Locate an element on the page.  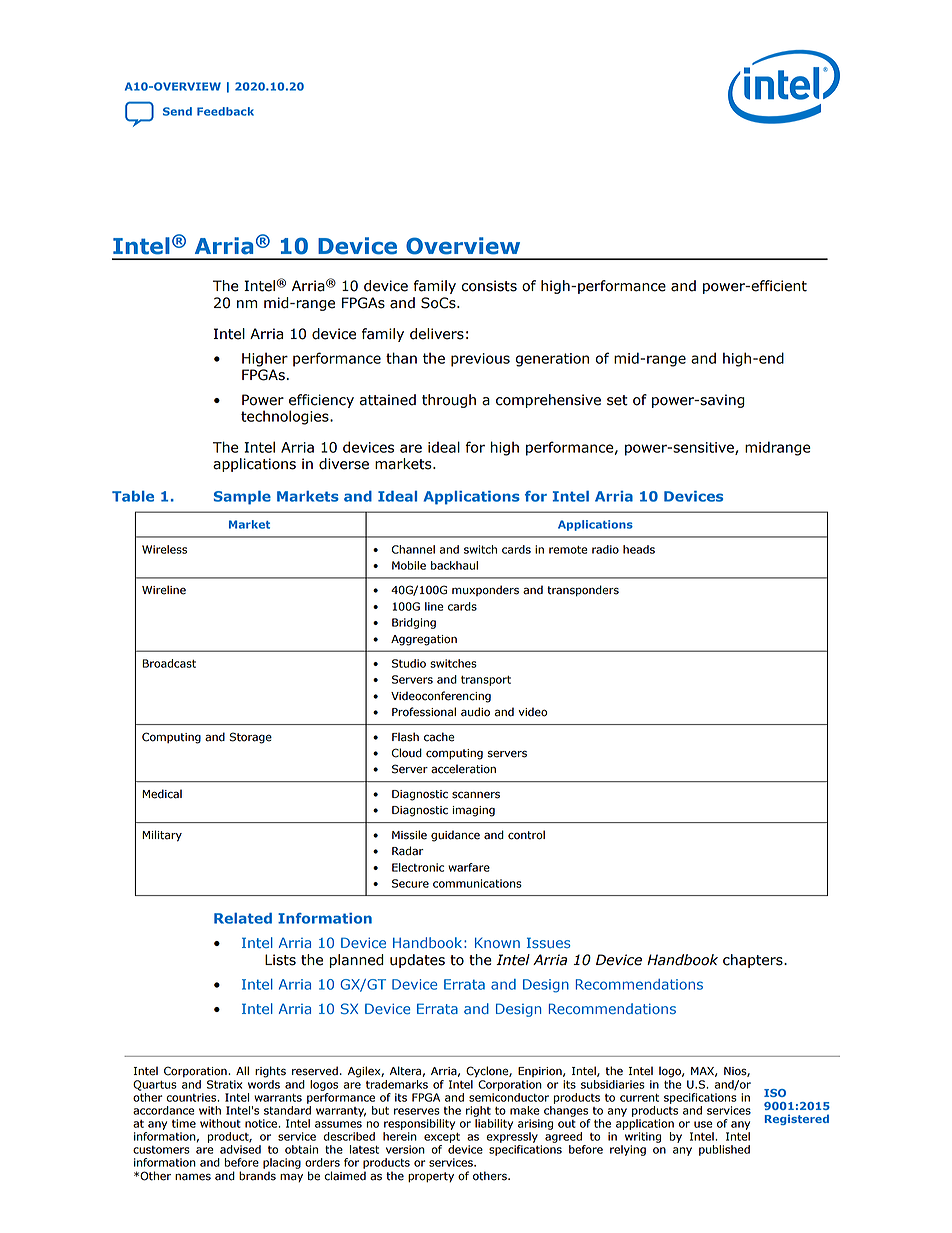
except is located at coordinates (442, 1138).
